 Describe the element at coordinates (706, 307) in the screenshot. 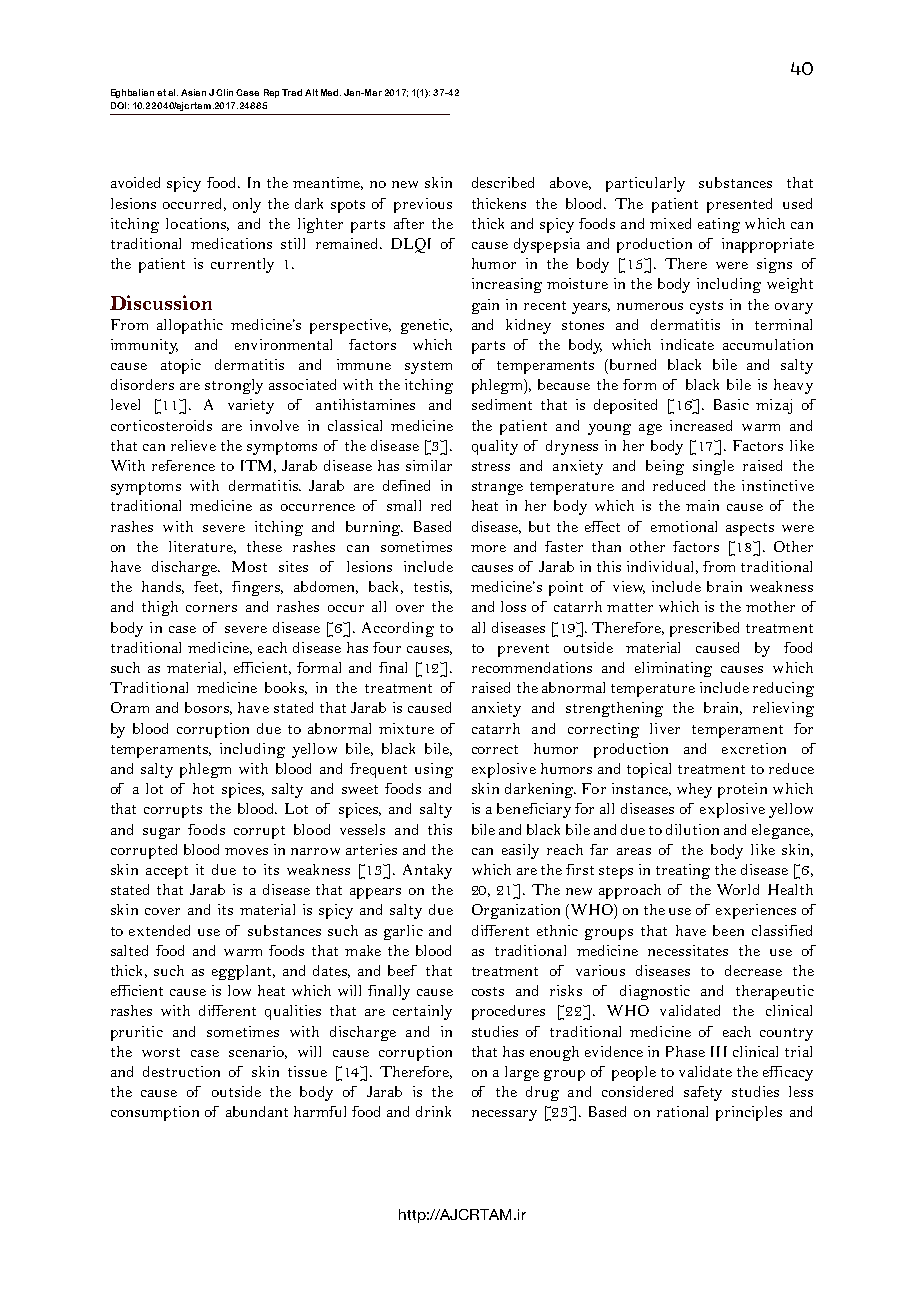

I see `cysts` at that location.
